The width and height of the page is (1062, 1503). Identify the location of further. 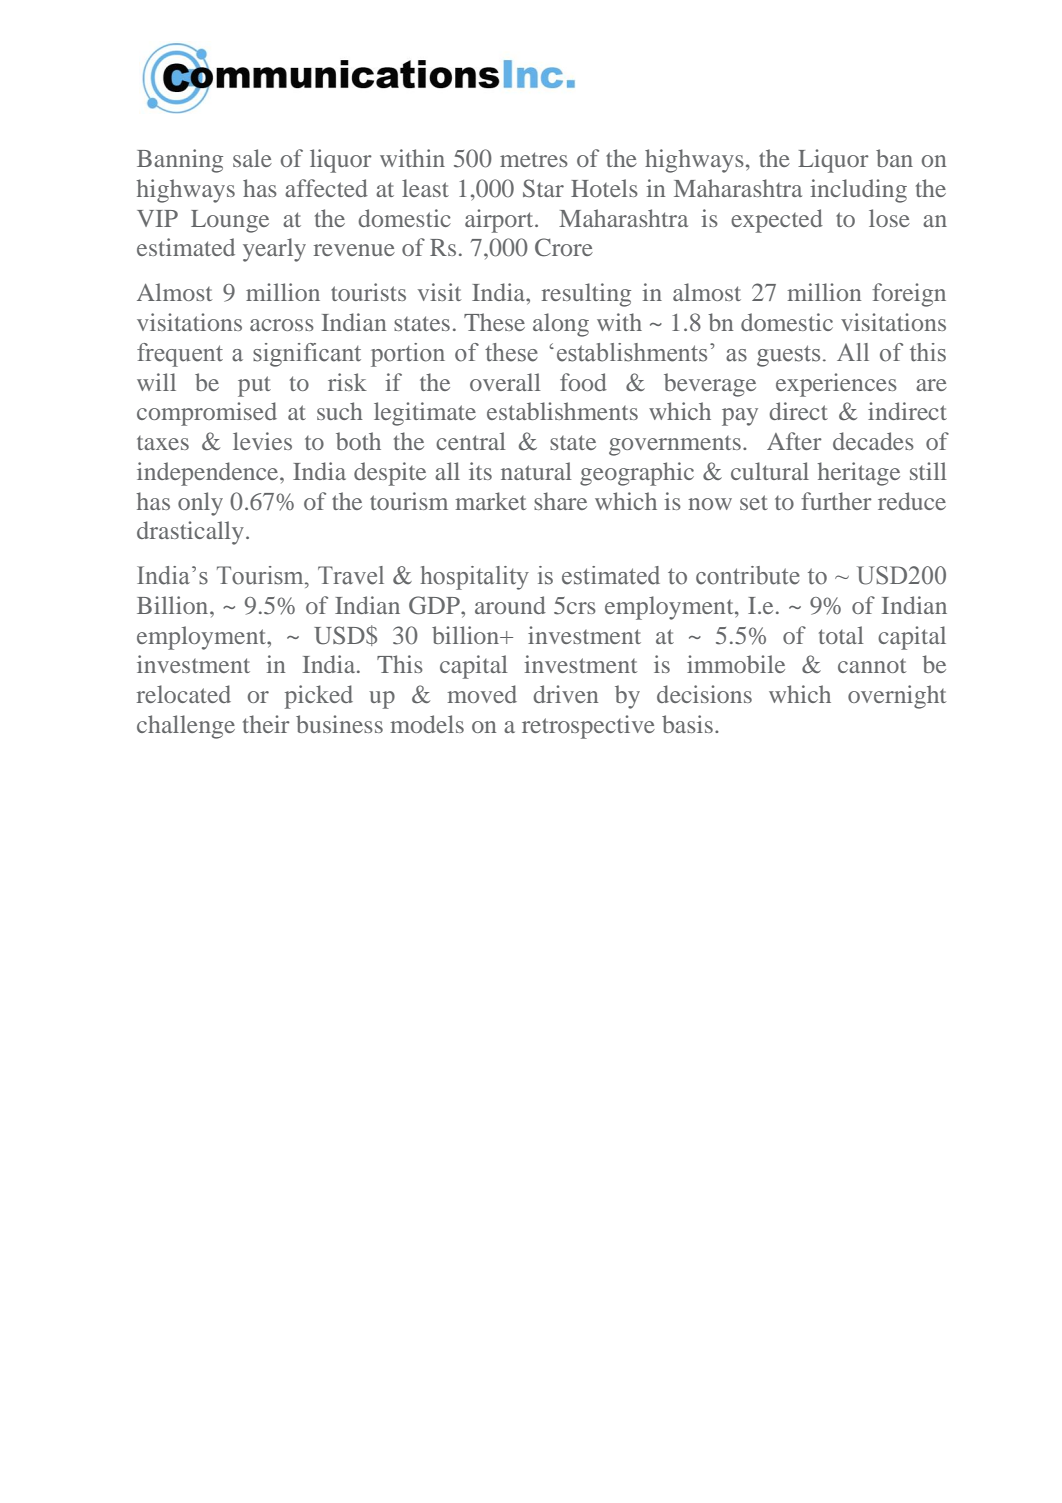
(836, 501).
